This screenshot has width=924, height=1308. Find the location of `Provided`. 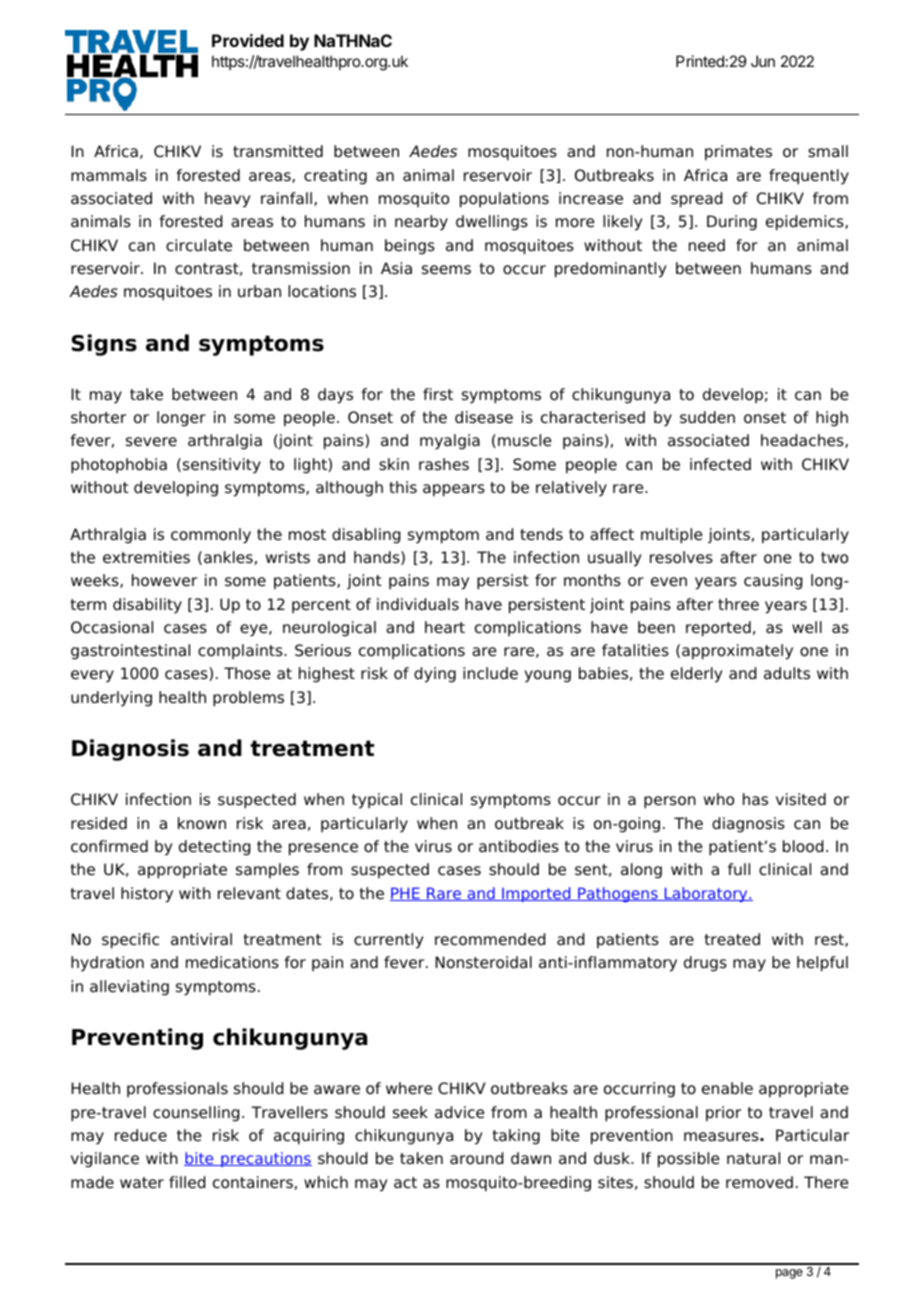

Provided is located at coordinates (248, 40).
